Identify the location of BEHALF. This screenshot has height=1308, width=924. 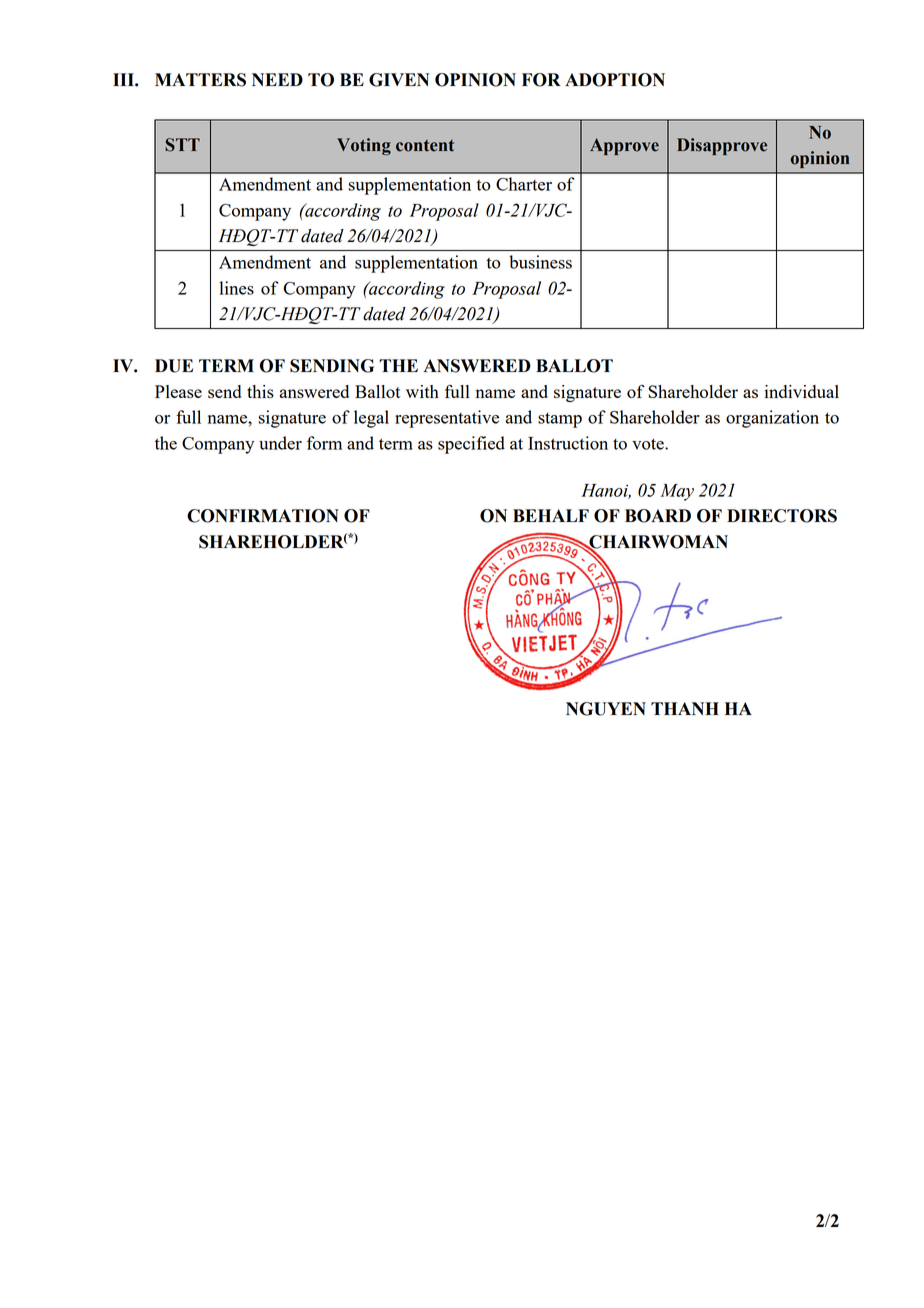
(551, 515).
